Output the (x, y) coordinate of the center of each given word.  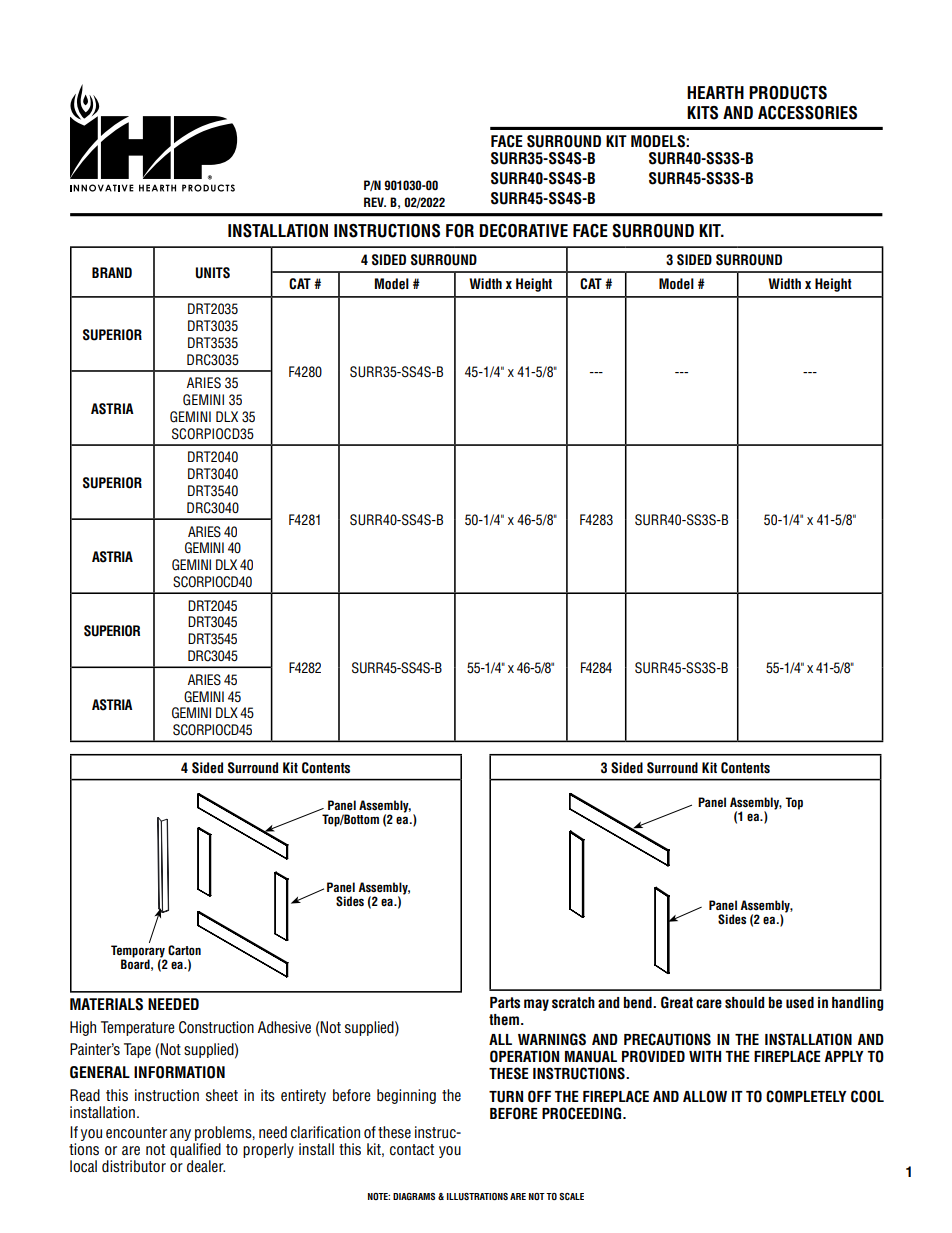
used (800, 1003)
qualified (195, 1150)
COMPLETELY (806, 1096)
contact (412, 1150)
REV (375, 202)
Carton (184, 950)
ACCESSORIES (807, 113)
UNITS (213, 273)
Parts (505, 1003)
